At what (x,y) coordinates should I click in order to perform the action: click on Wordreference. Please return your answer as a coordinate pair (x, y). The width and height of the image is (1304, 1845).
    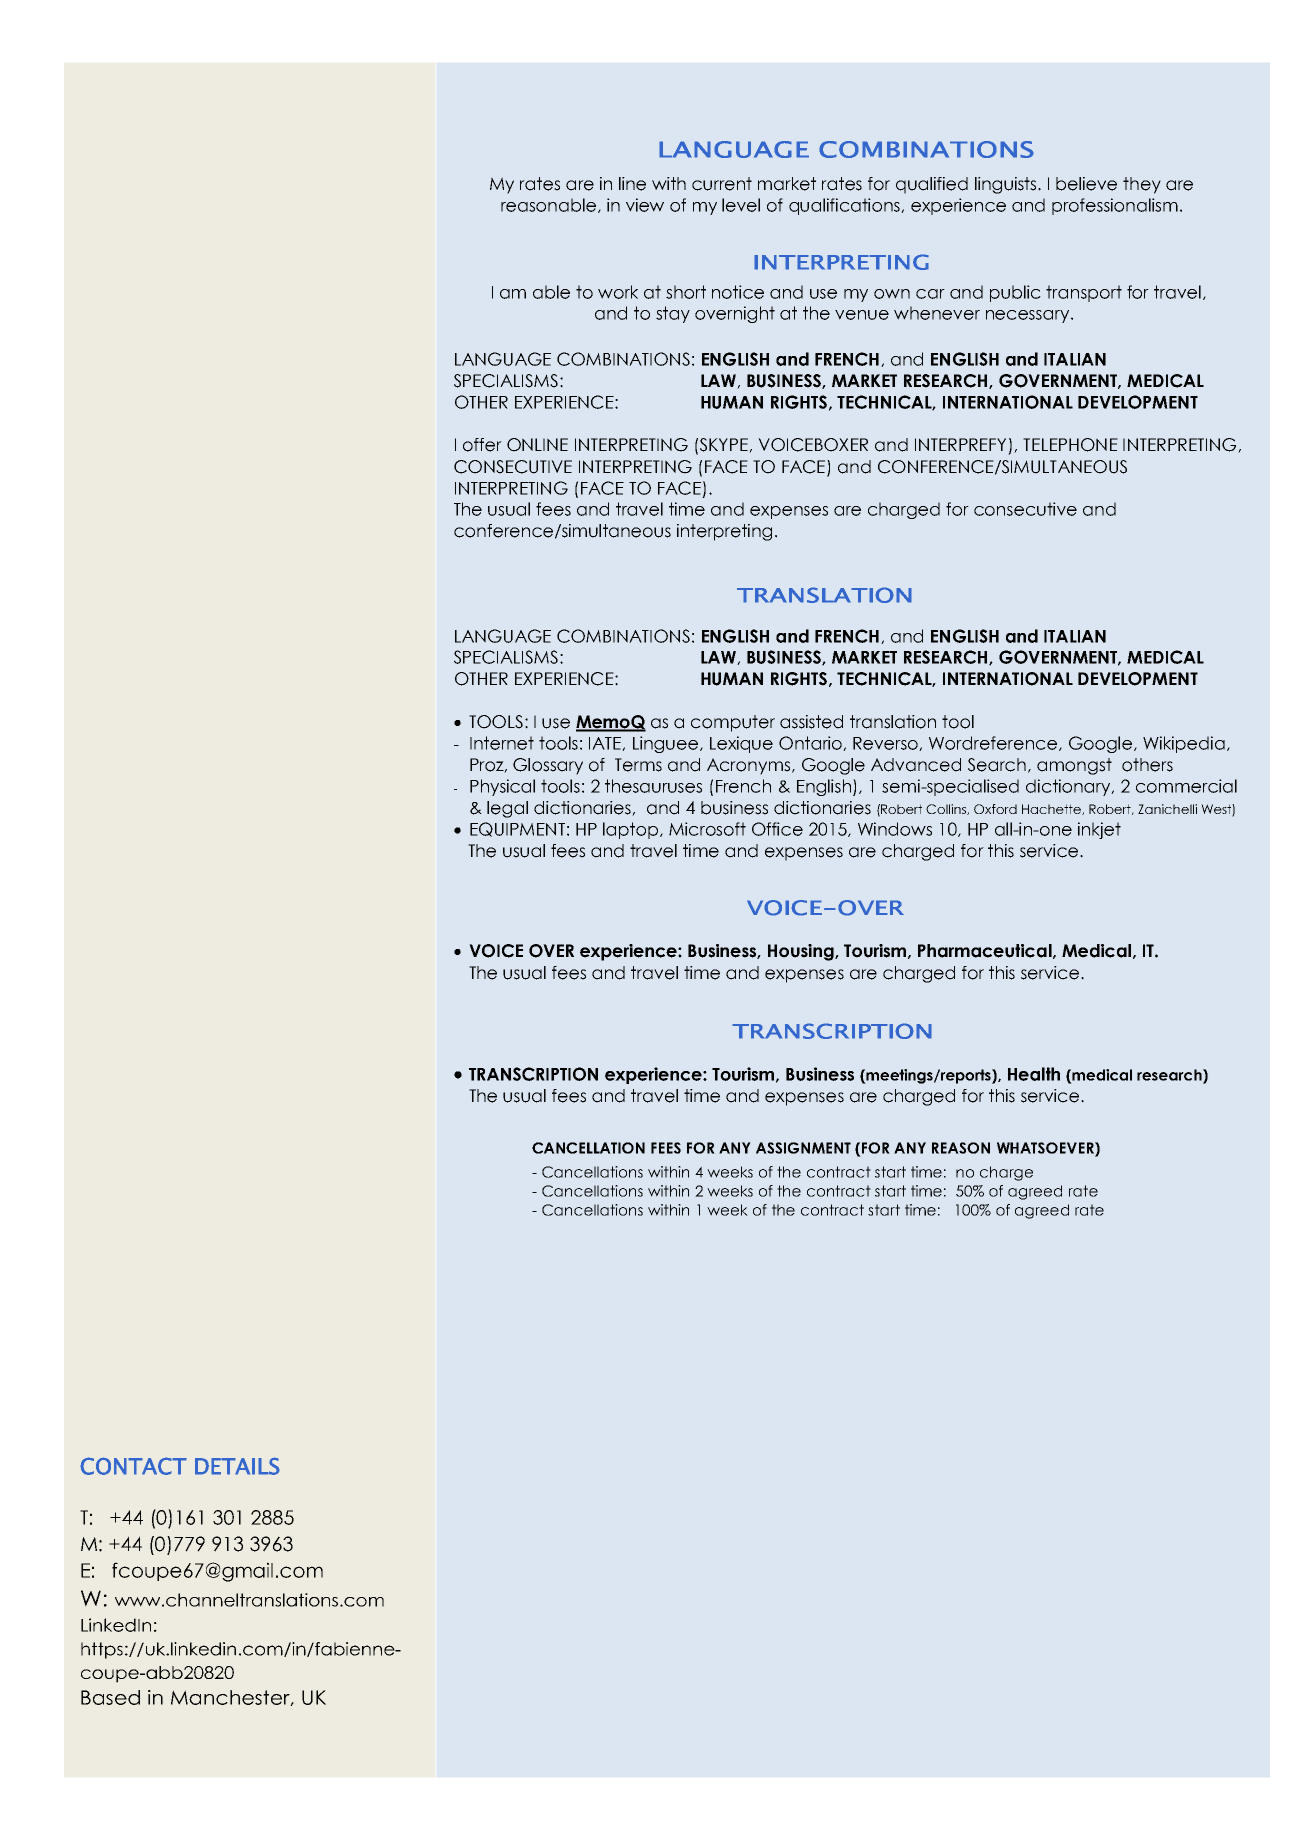
    Looking at the image, I should click on (993, 743).
